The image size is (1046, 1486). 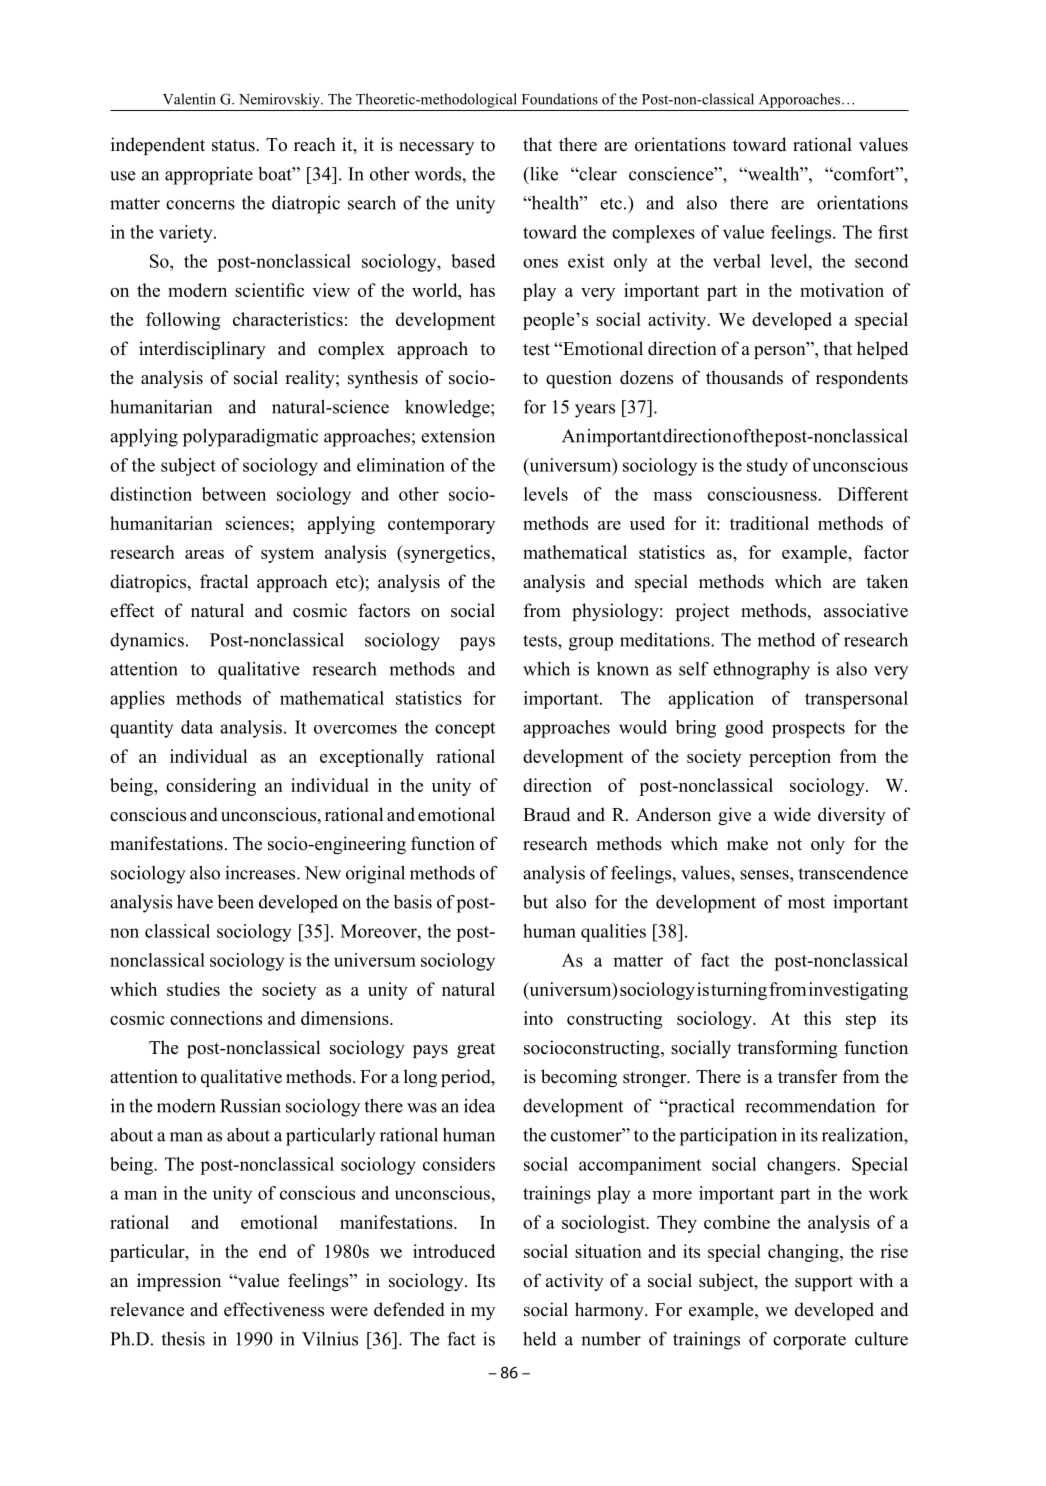 What do you see at coordinates (179, 1282) in the screenshot?
I see `impression` at bounding box center [179, 1282].
